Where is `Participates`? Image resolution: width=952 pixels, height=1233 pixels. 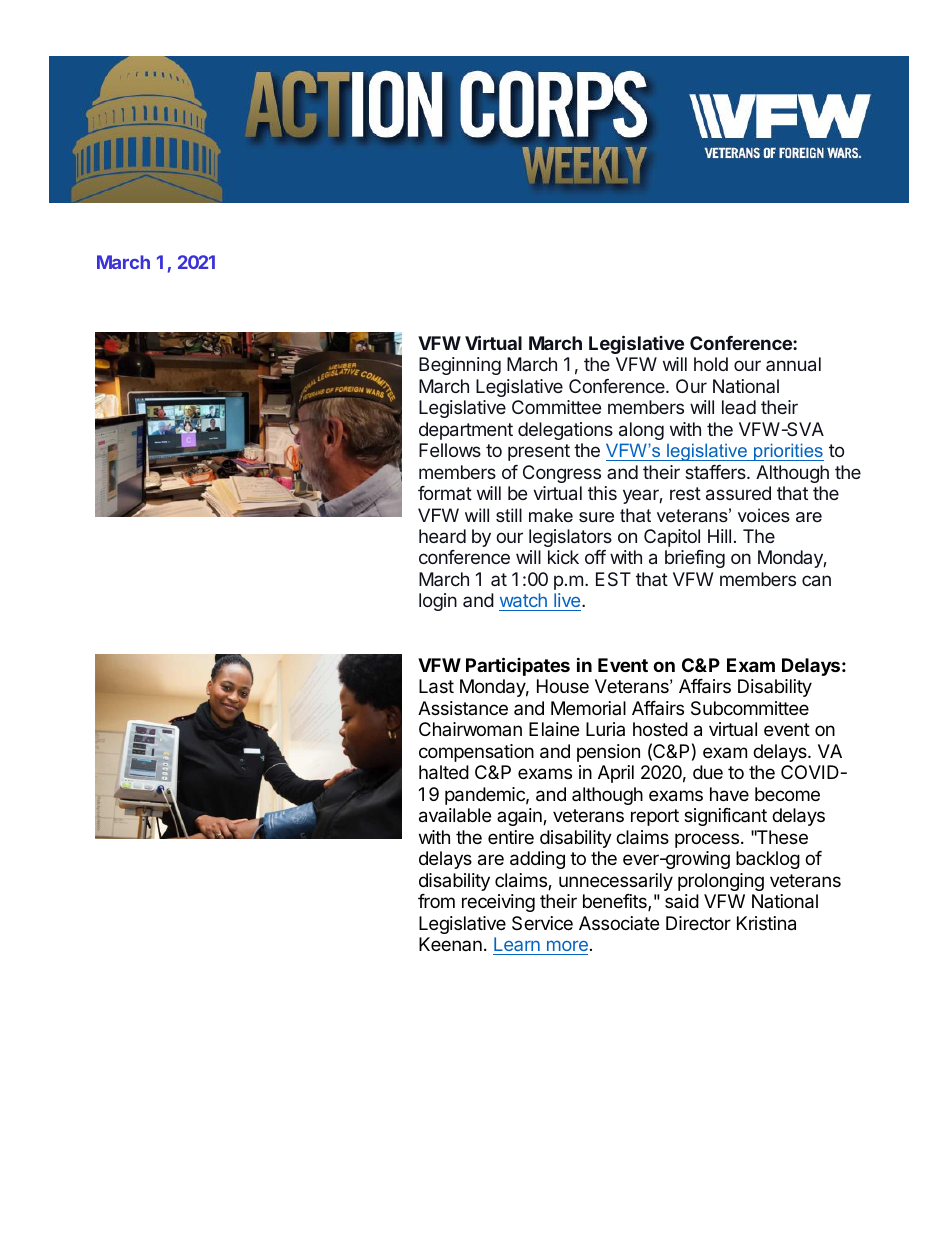 Participates is located at coordinates (518, 666).
